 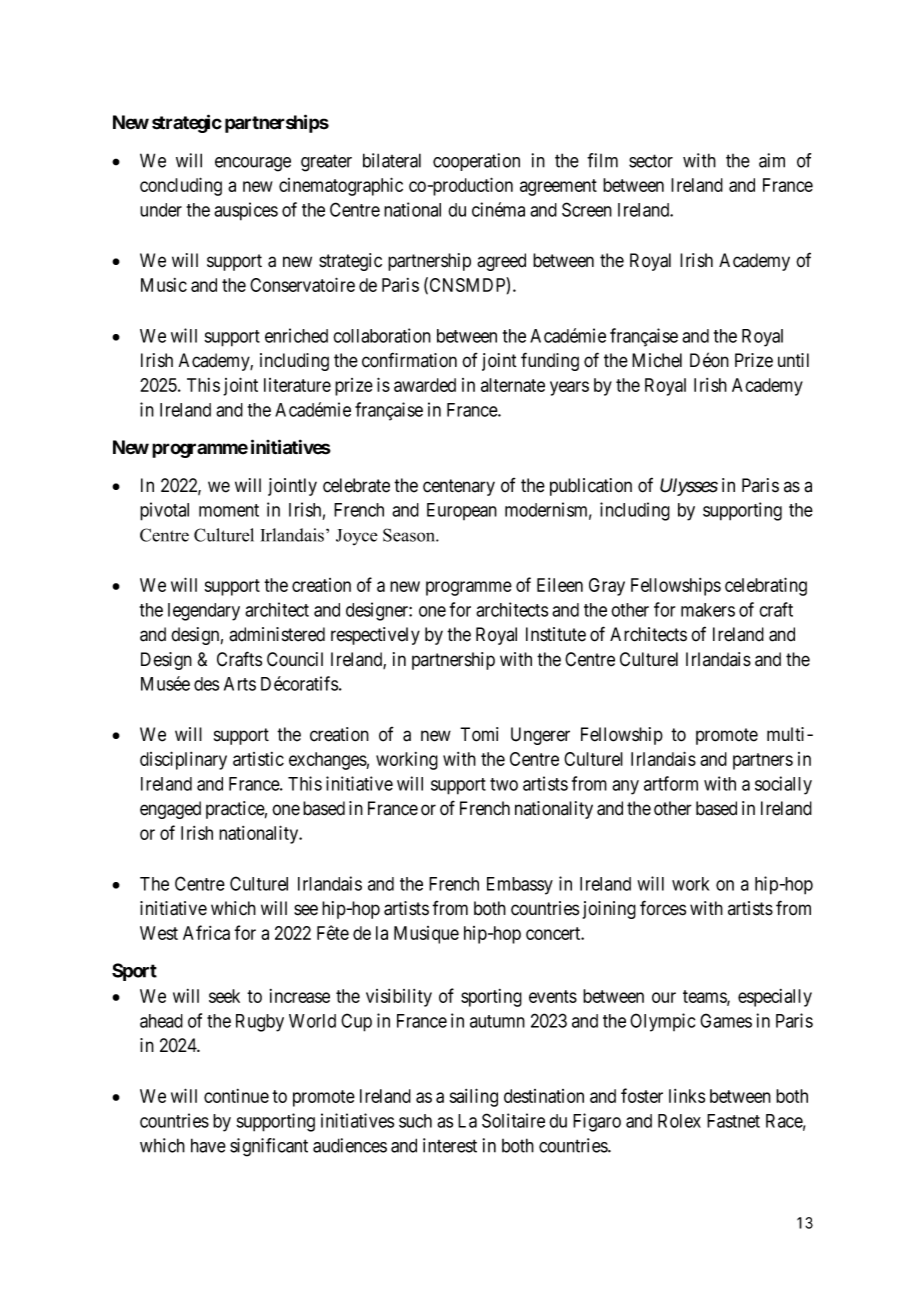 What do you see at coordinates (236, 1096) in the screenshot?
I see `continue` at bounding box center [236, 1096].
